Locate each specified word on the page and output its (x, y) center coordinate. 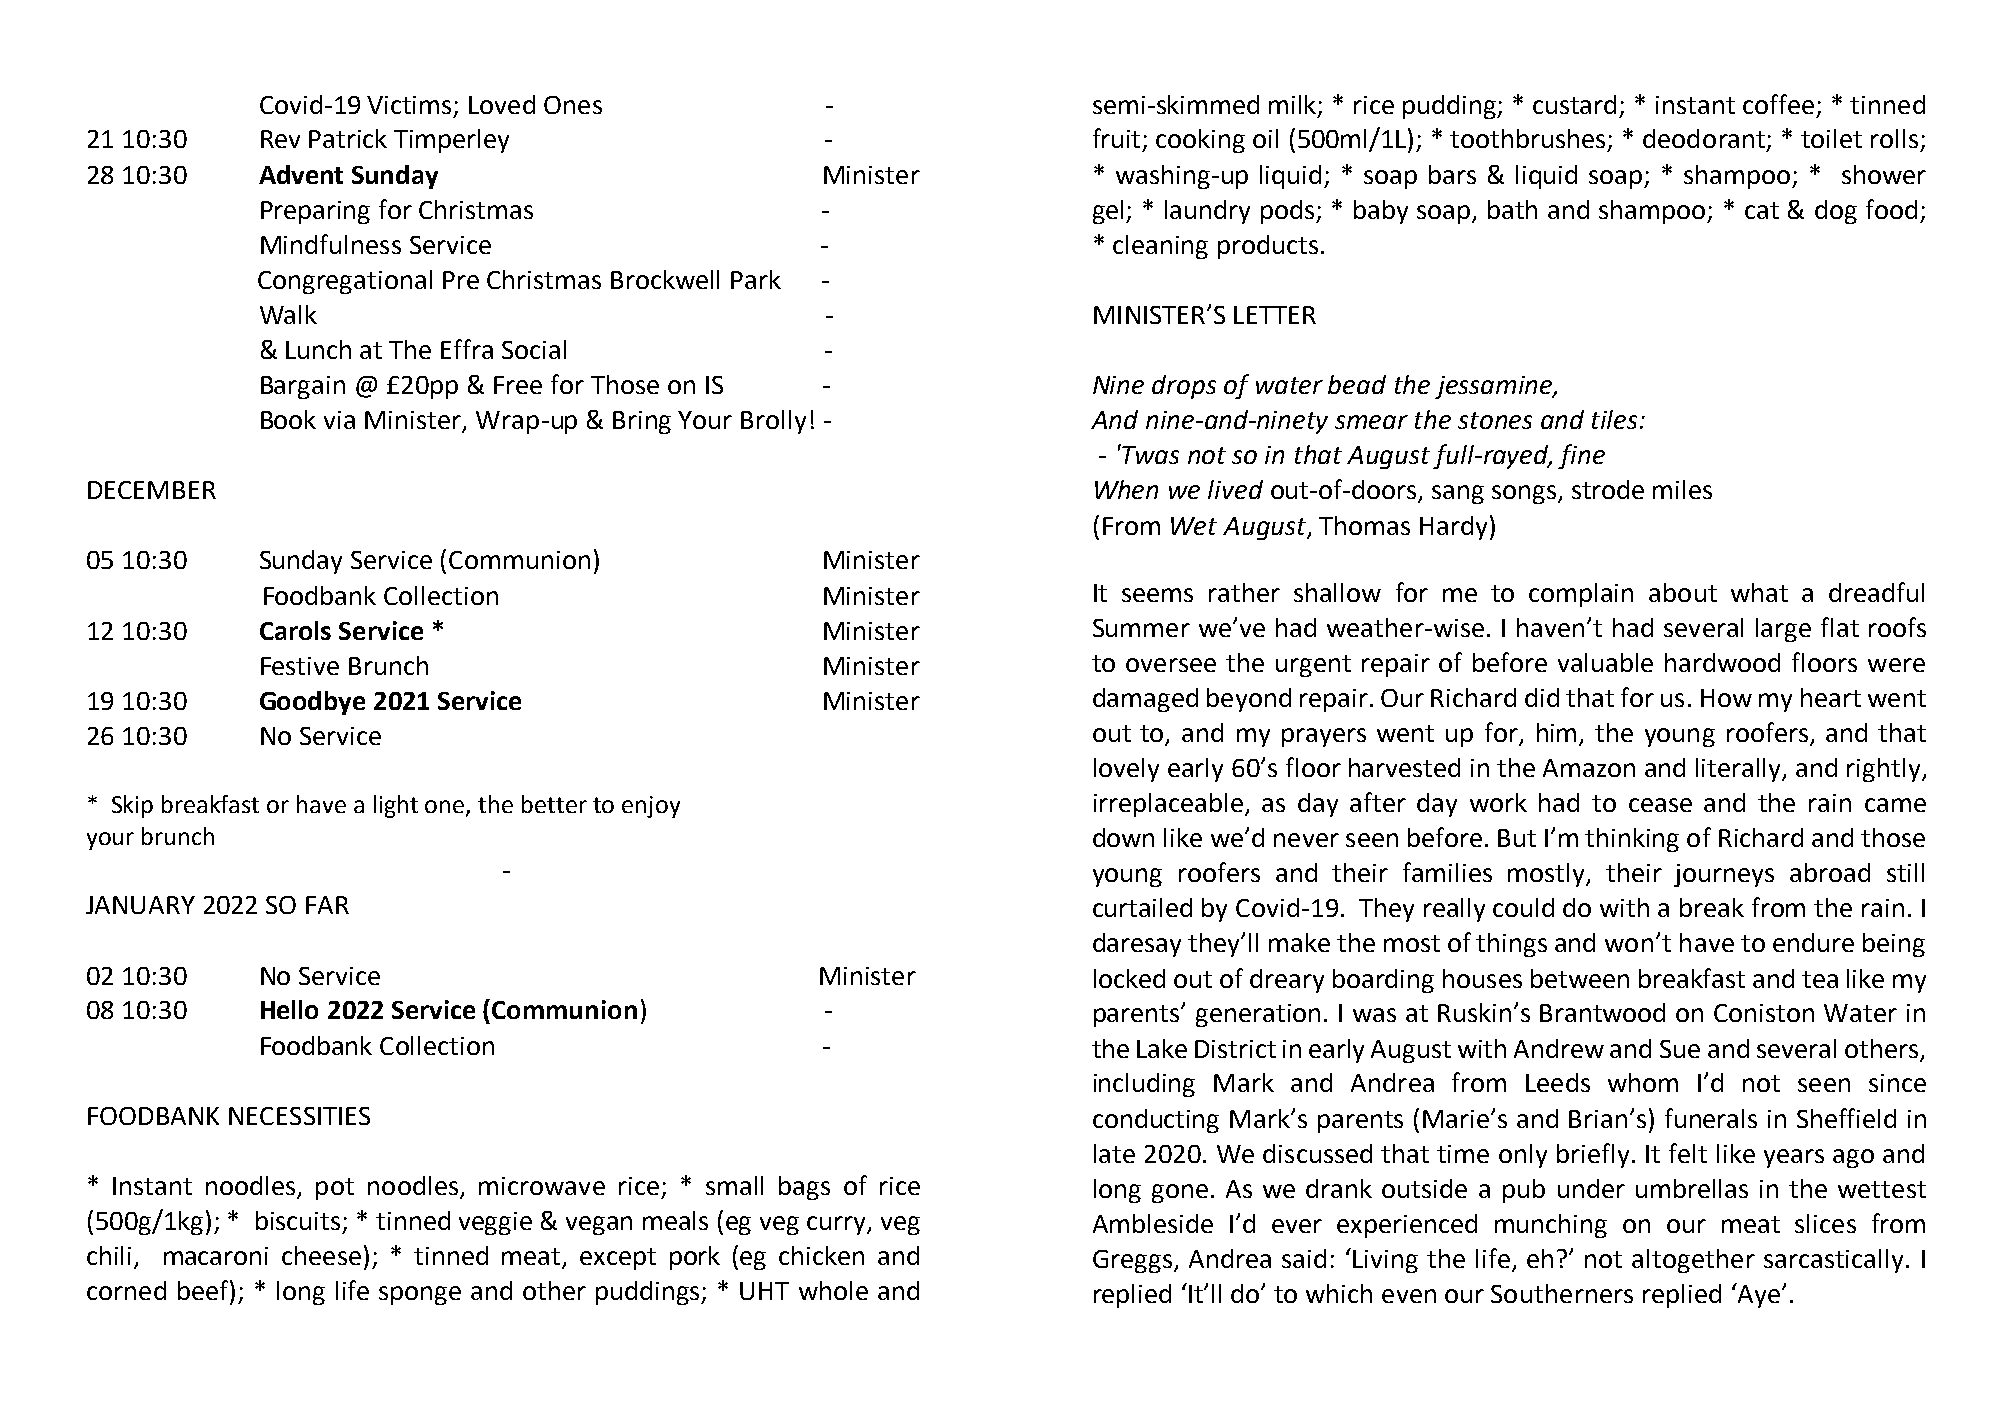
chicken (821, 1255)
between (1580, 978)
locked (1129, 978)
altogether (1693, 1261)
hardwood (1722, 662)
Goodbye (312, 703)
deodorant (1705, 140)
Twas (1149, 454)
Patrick (348, 138)
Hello (289, 1009)
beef (204, 1290)
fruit (1118, 139)
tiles (1614, 419)
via (339, 420)
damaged (1145, 700)
